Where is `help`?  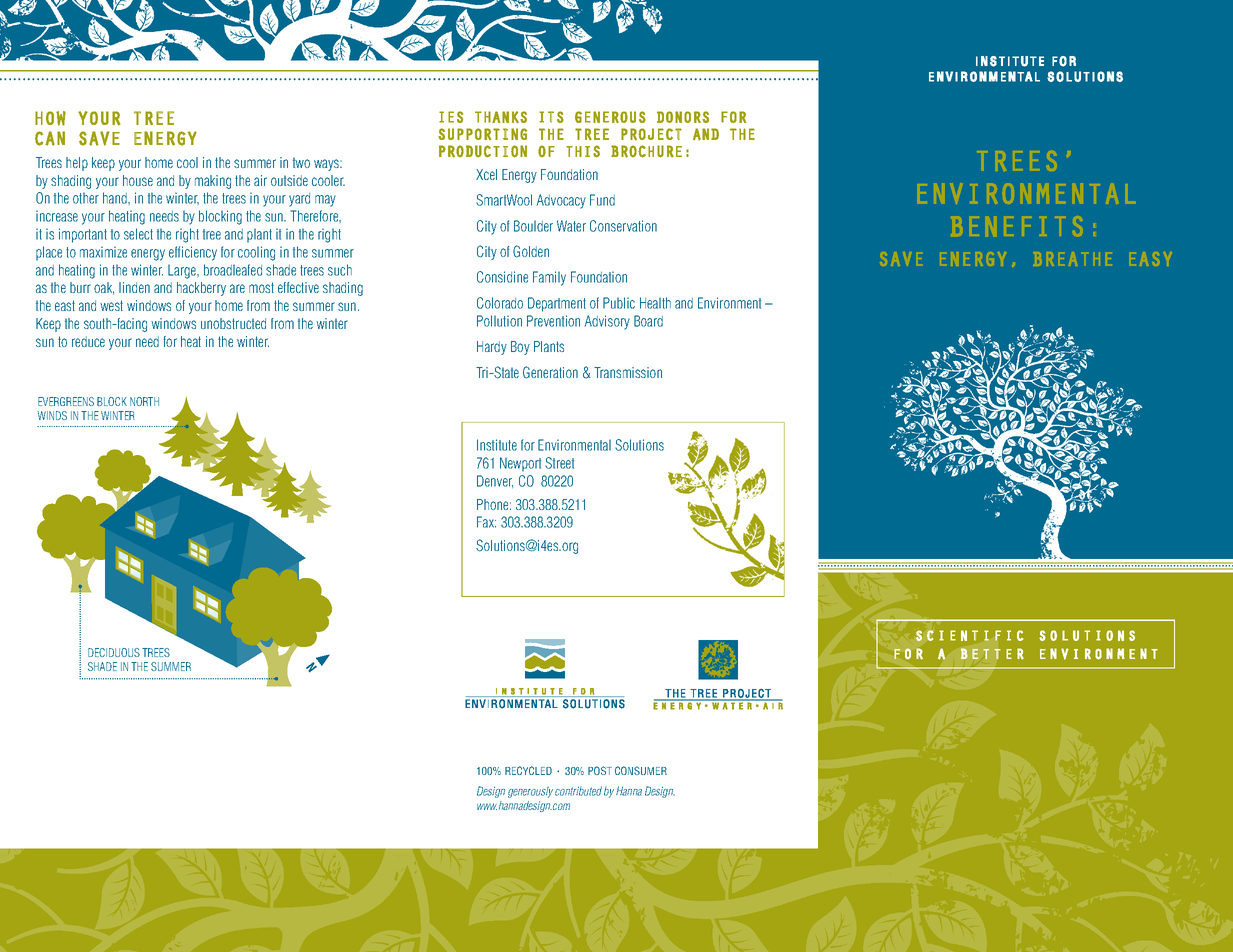 help is located at coordinates (77, 164).
